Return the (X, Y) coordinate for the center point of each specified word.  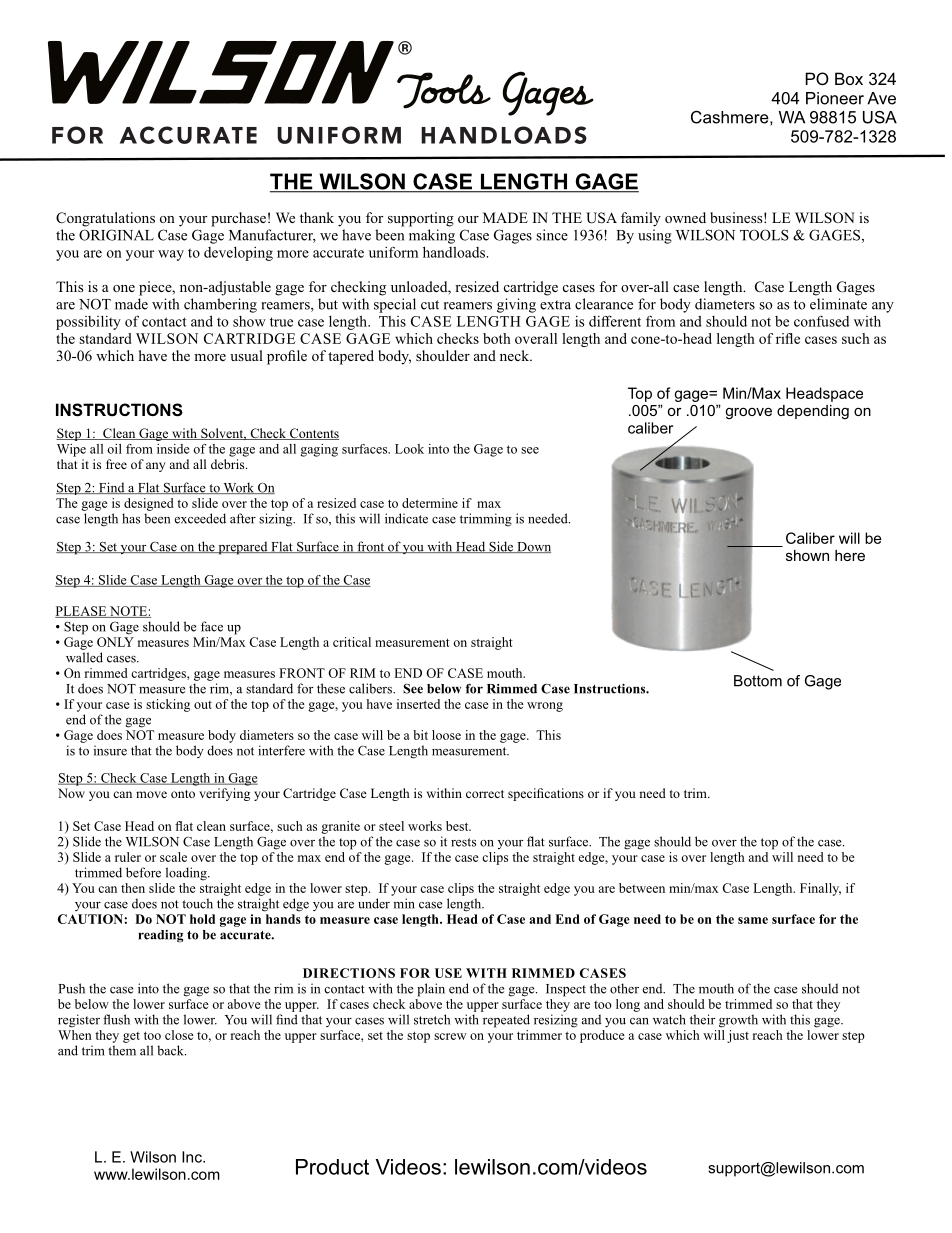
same (753, 920)
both (497, 338)
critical (352, 642)
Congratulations (105, 219)
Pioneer (835, 98)
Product (332, 1167)
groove (749, 413)
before (143, 872)
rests (463, 842)
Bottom (758, 681)
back (171, 1050)
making (432, 236)
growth (738, 1021)
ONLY (115, 642)
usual (246, 355)
